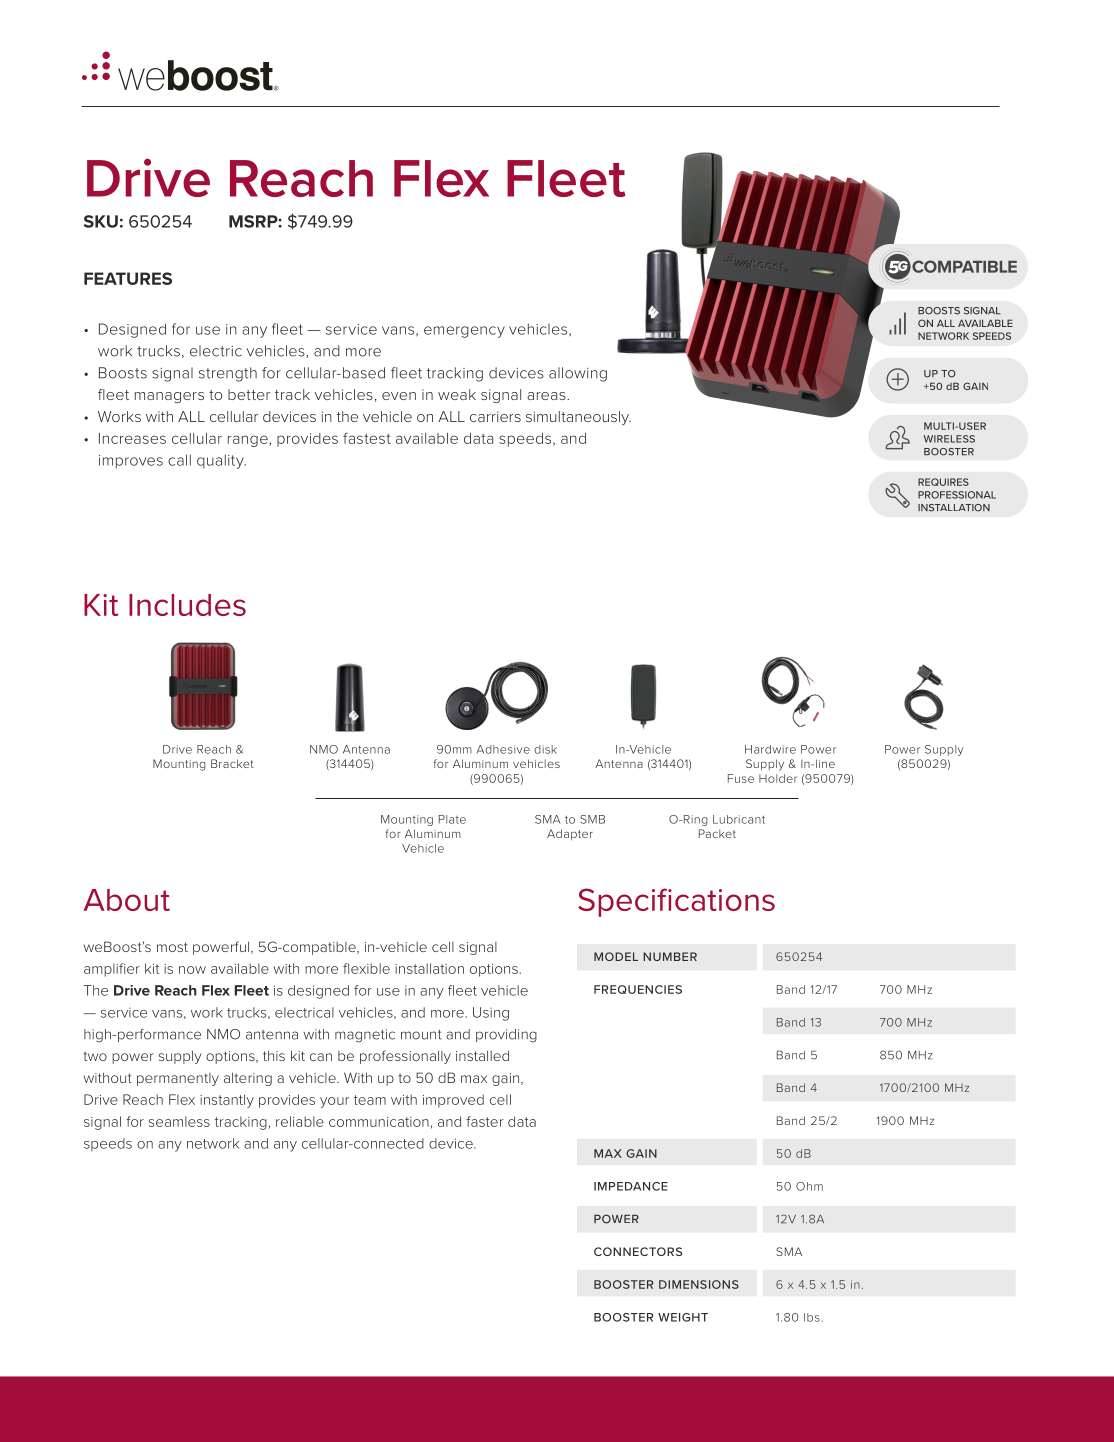 This page has width=1114, height=1442. What do you see at coordinates (506, 1035) in the page?
I see `providing` at bounding box center [506, 1035].
